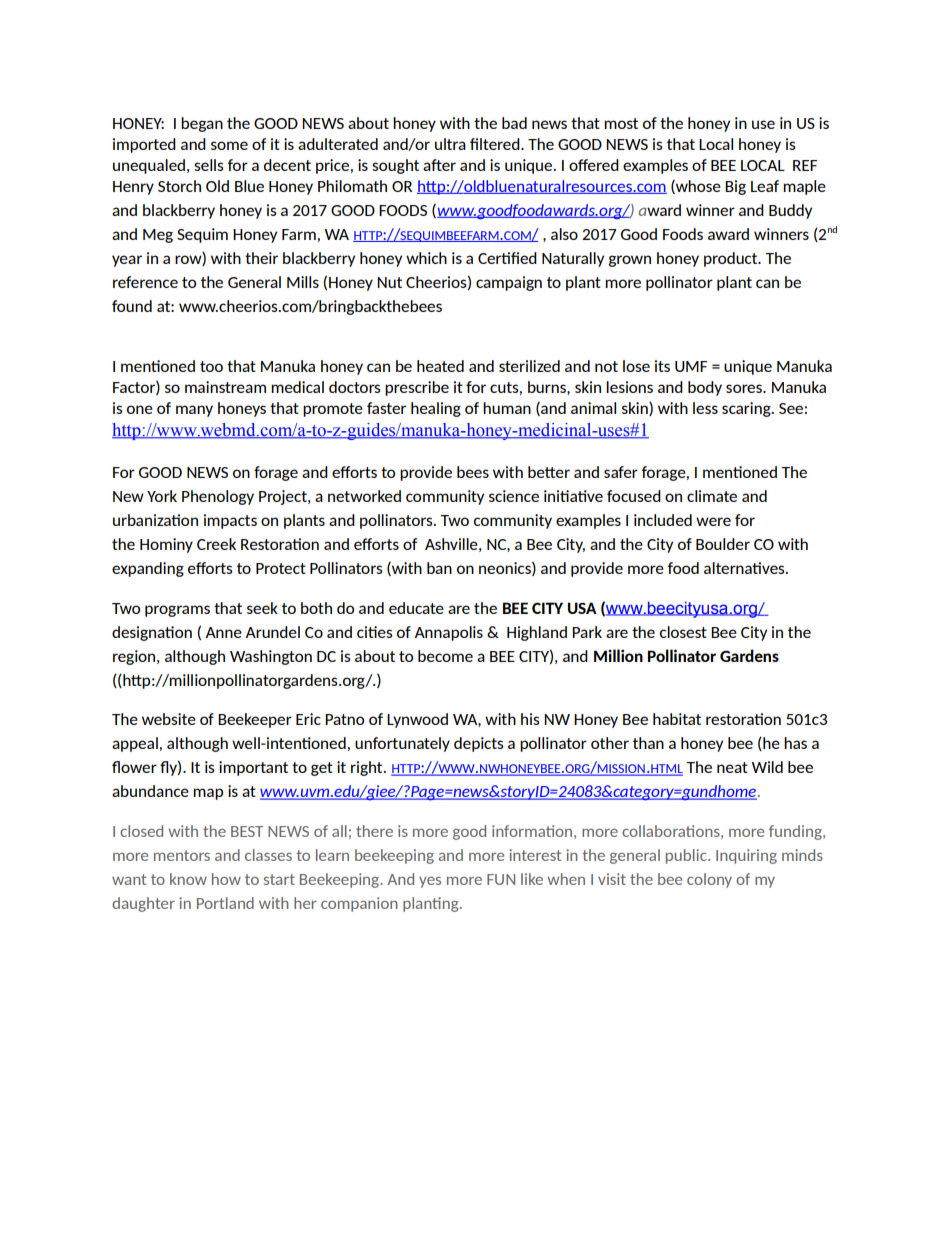 The width and height of the screenshot is (952, 1233). Describe the element at coordinates (713, 521) in the screenshot. I see `were` at that location.
